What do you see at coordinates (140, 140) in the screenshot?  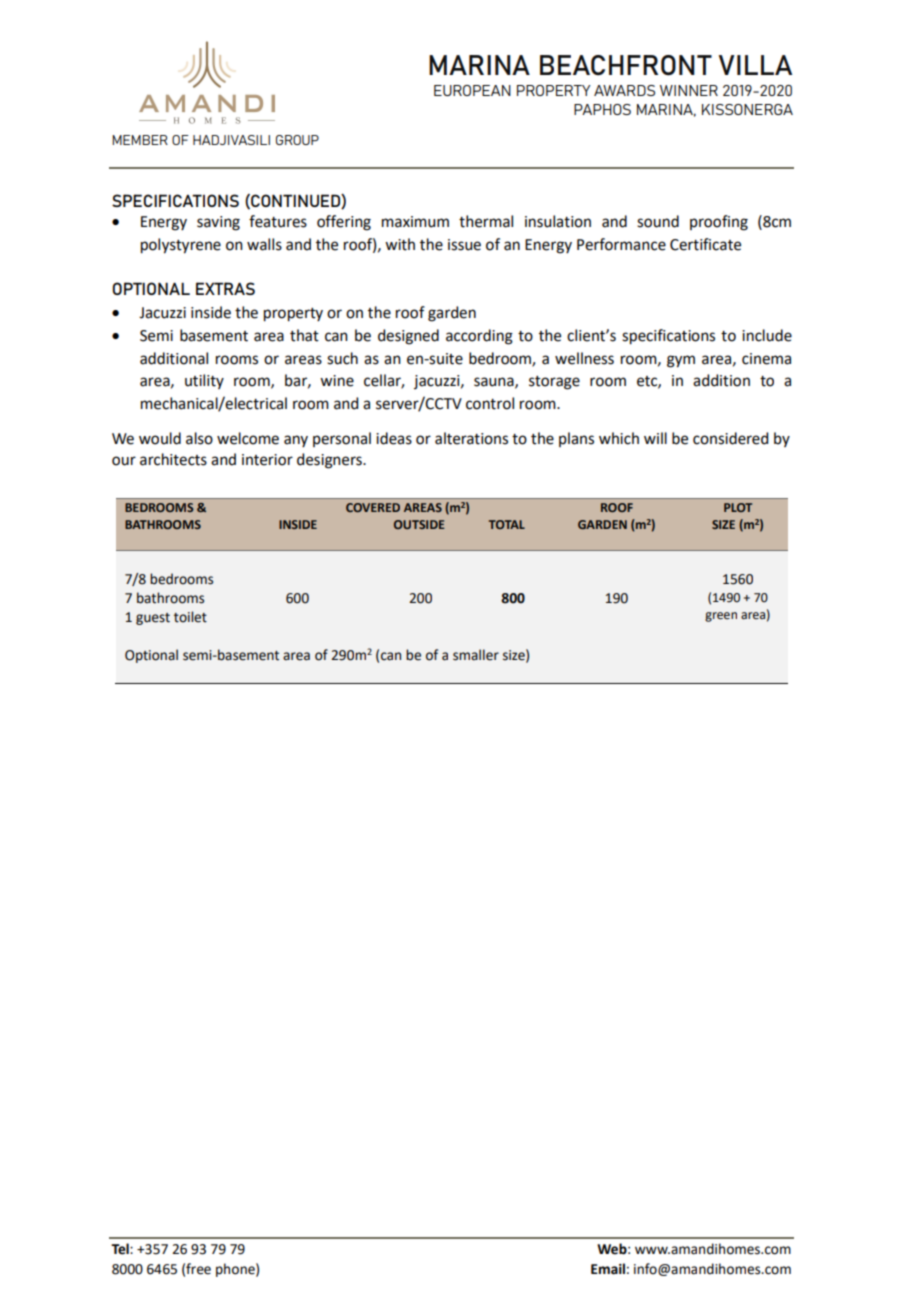 I see `MEMBER` at bounding box center [140, 140].
